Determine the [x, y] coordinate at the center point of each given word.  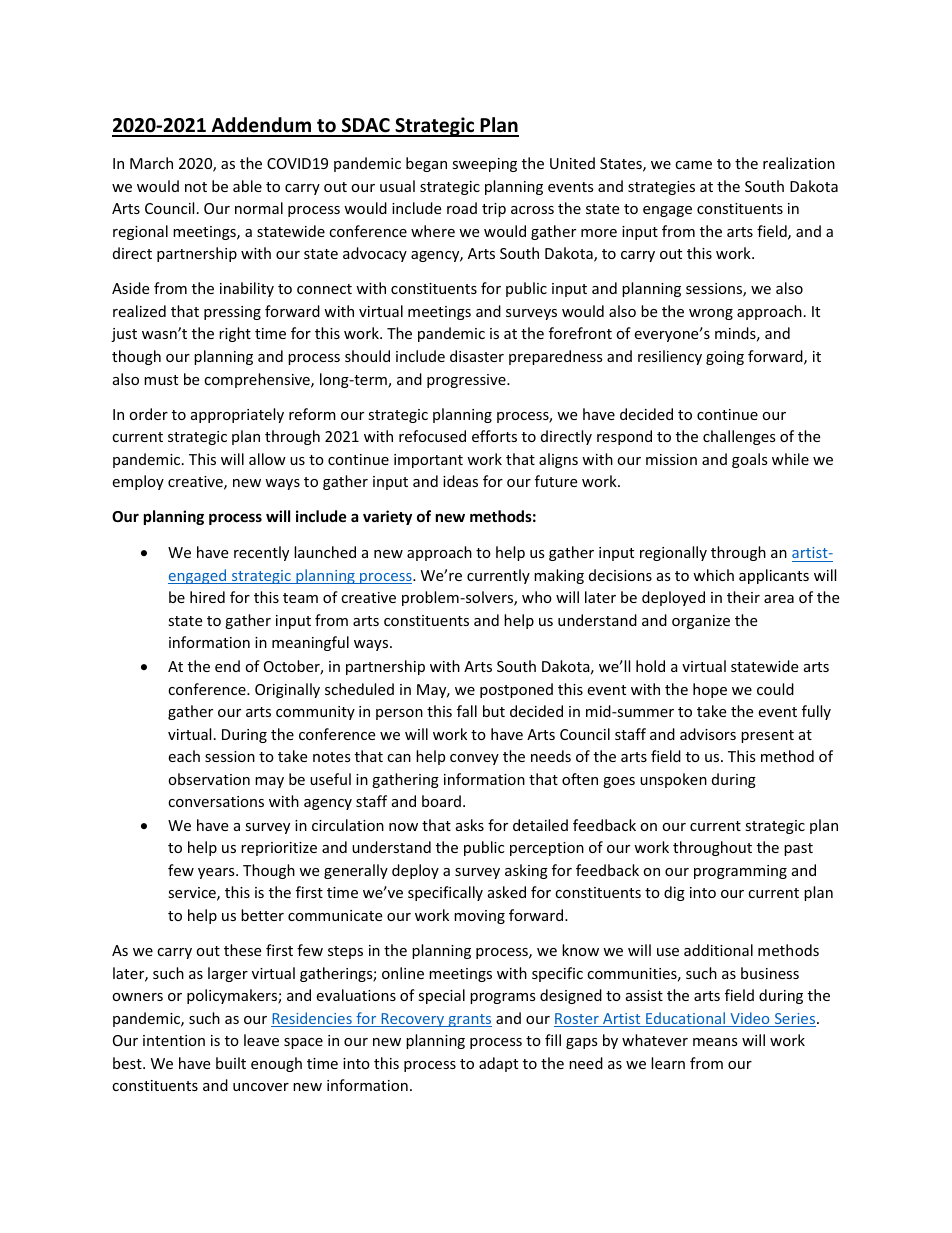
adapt [498, 1064]
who [537, 597]
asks [470, 825]
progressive [467, 381]
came [693, 165]
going [725, 358]
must [161, 380]
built [231, 1063]
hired [207, 597]
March [151, 163]
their [743, 597]
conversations [216, 801]
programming [740, 872]
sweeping [484, 165]
